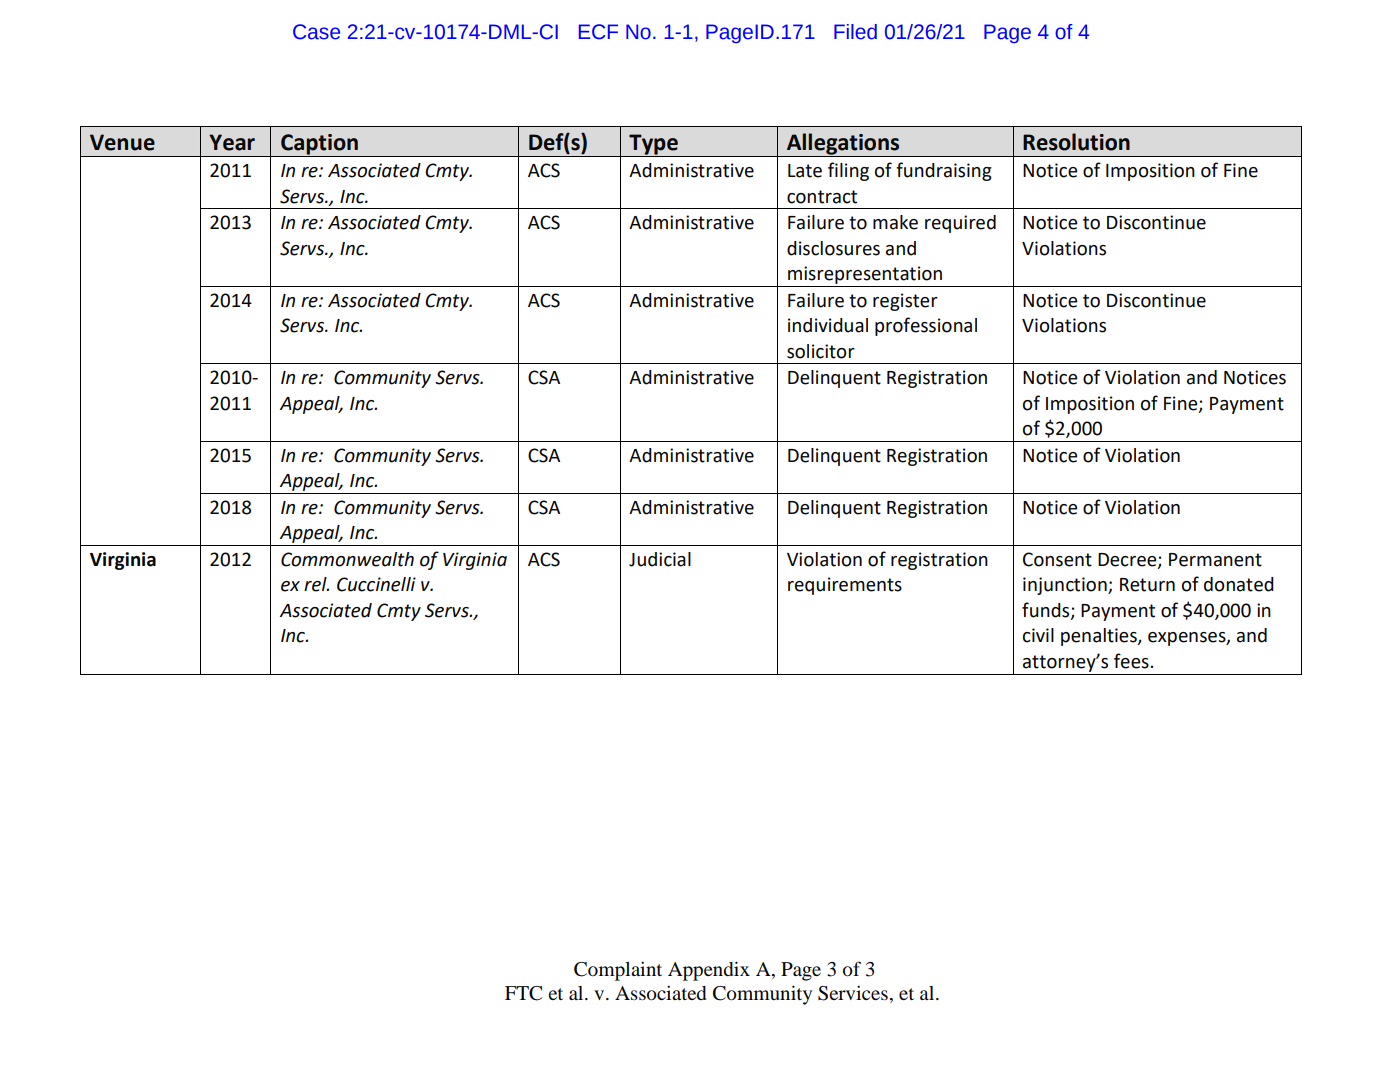  Describe the element at coordinates (1066, 586) in the screenshot. I see `injunction` at that location.
